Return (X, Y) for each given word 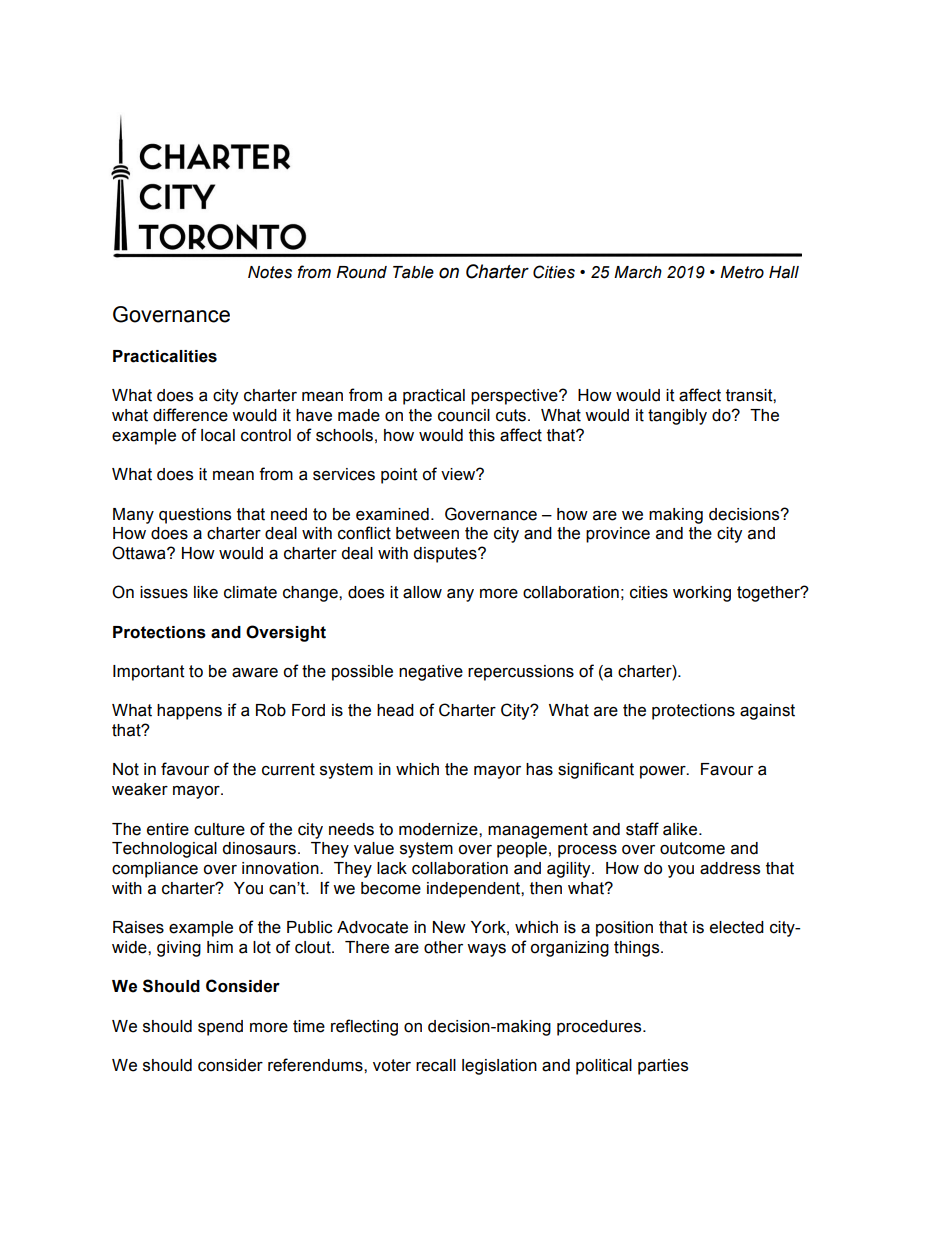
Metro (742, 272)
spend (220, 1028)
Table (413, 272)
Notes (270, 272)
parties (663, 1067)
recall (436, 1065)
